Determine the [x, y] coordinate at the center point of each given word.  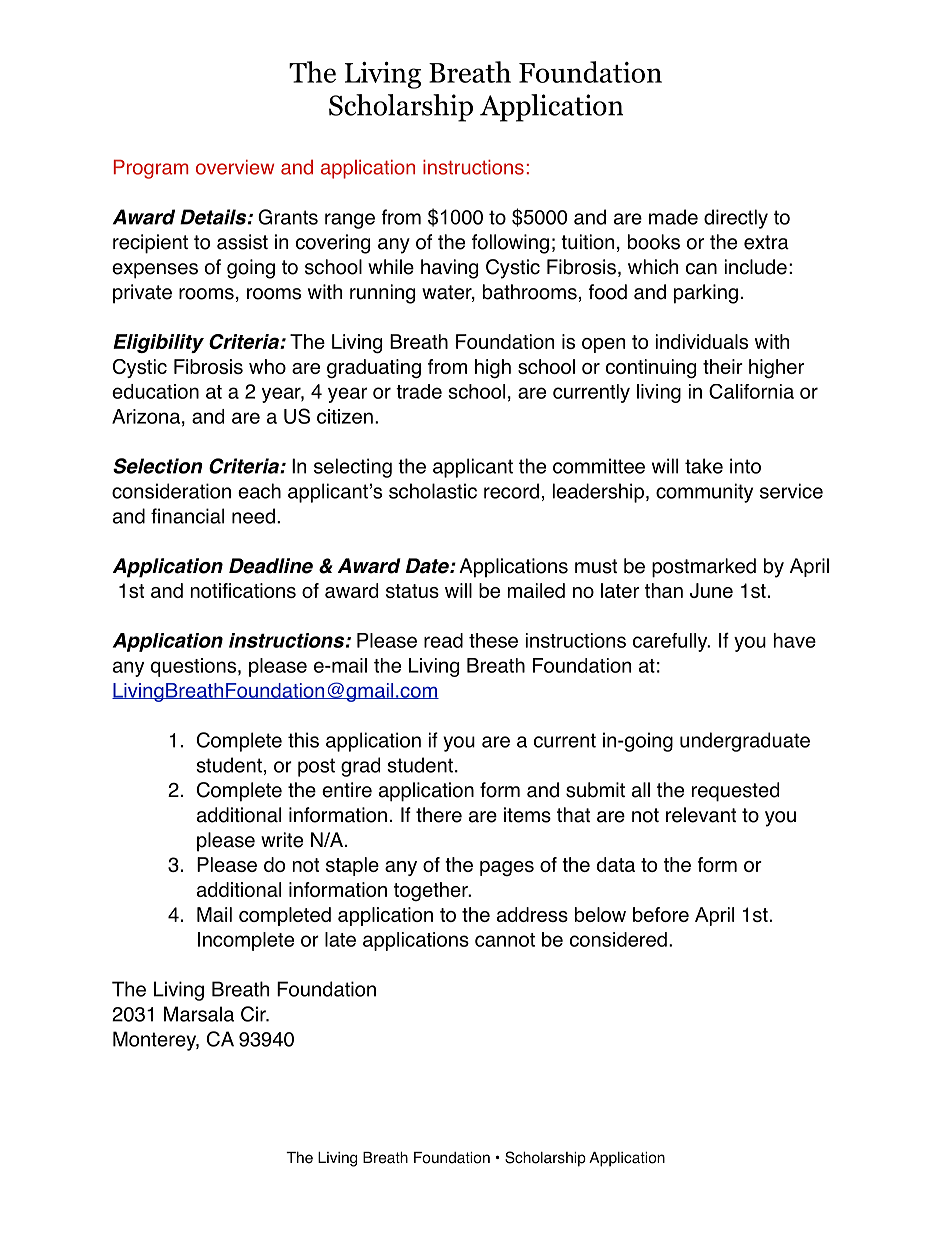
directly [736, 219]
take [704, 466]
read [443, 640]
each [259, 491]
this [303, 740]
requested [735, 792]
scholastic [433, 491]
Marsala [199, 1014]
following [510, 244]
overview [235, 167]
